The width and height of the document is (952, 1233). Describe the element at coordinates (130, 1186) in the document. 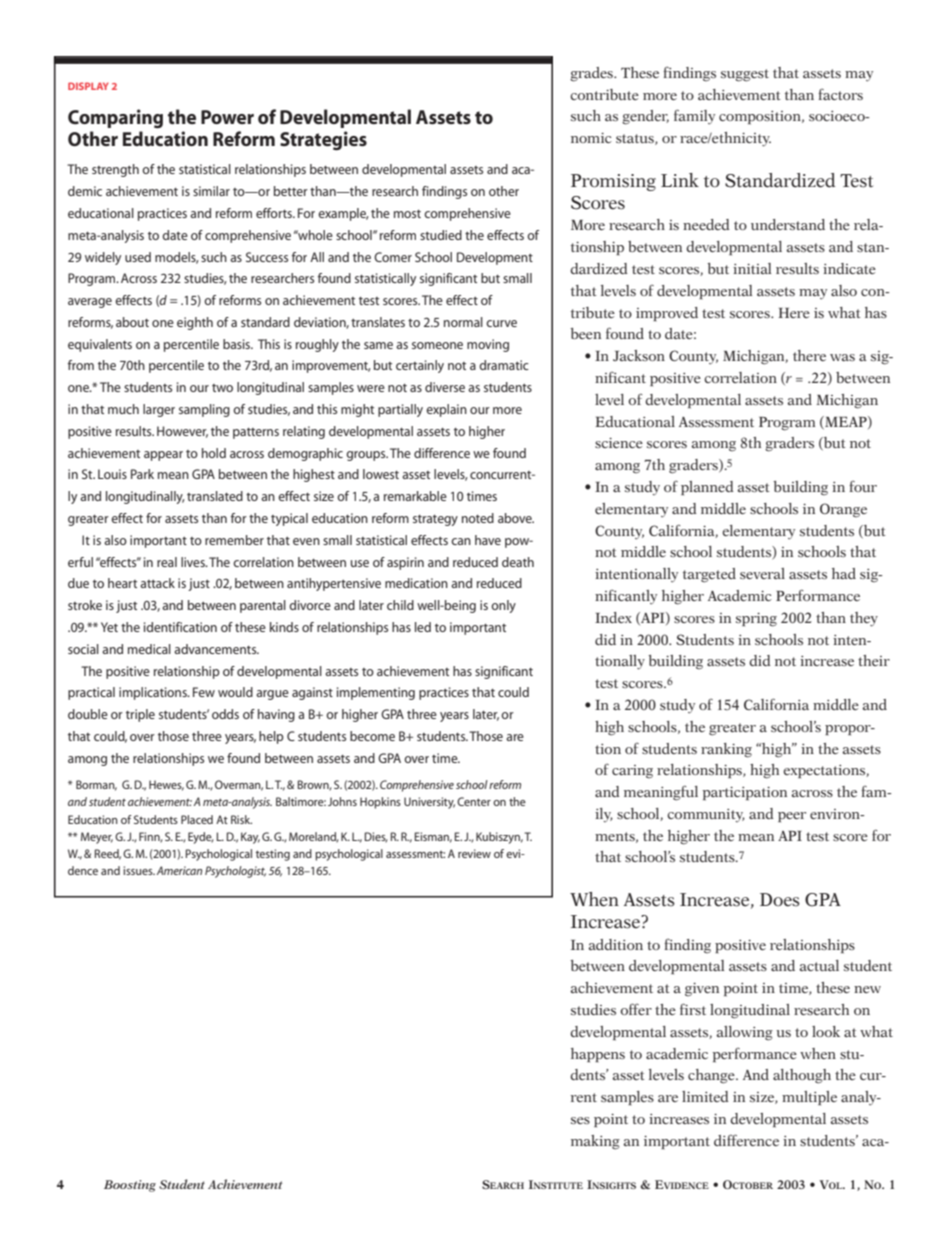

I see `Boosting` at that location.
